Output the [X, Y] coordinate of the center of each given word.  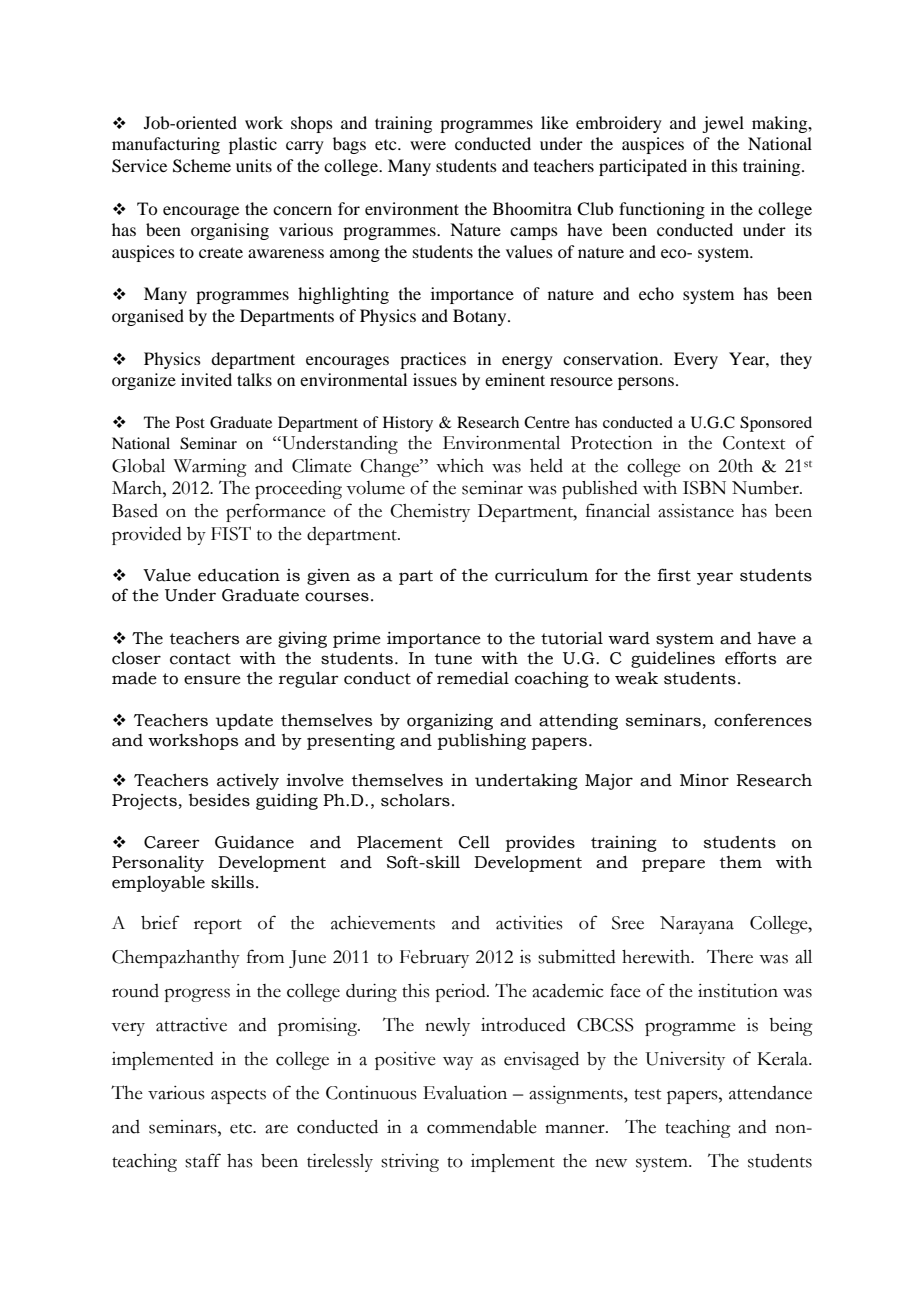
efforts [750, 658]
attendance [770, 1093]
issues [435, 379]
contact [200, 659]
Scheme [202, 166]
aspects [238, 1096]
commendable [482, 1127]
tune [453, 659]
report [218, 926]
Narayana [697, 925]
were [428, 145]
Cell [474, 842]
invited [206, 379]
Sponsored [776, 424]
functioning [662, 210]
